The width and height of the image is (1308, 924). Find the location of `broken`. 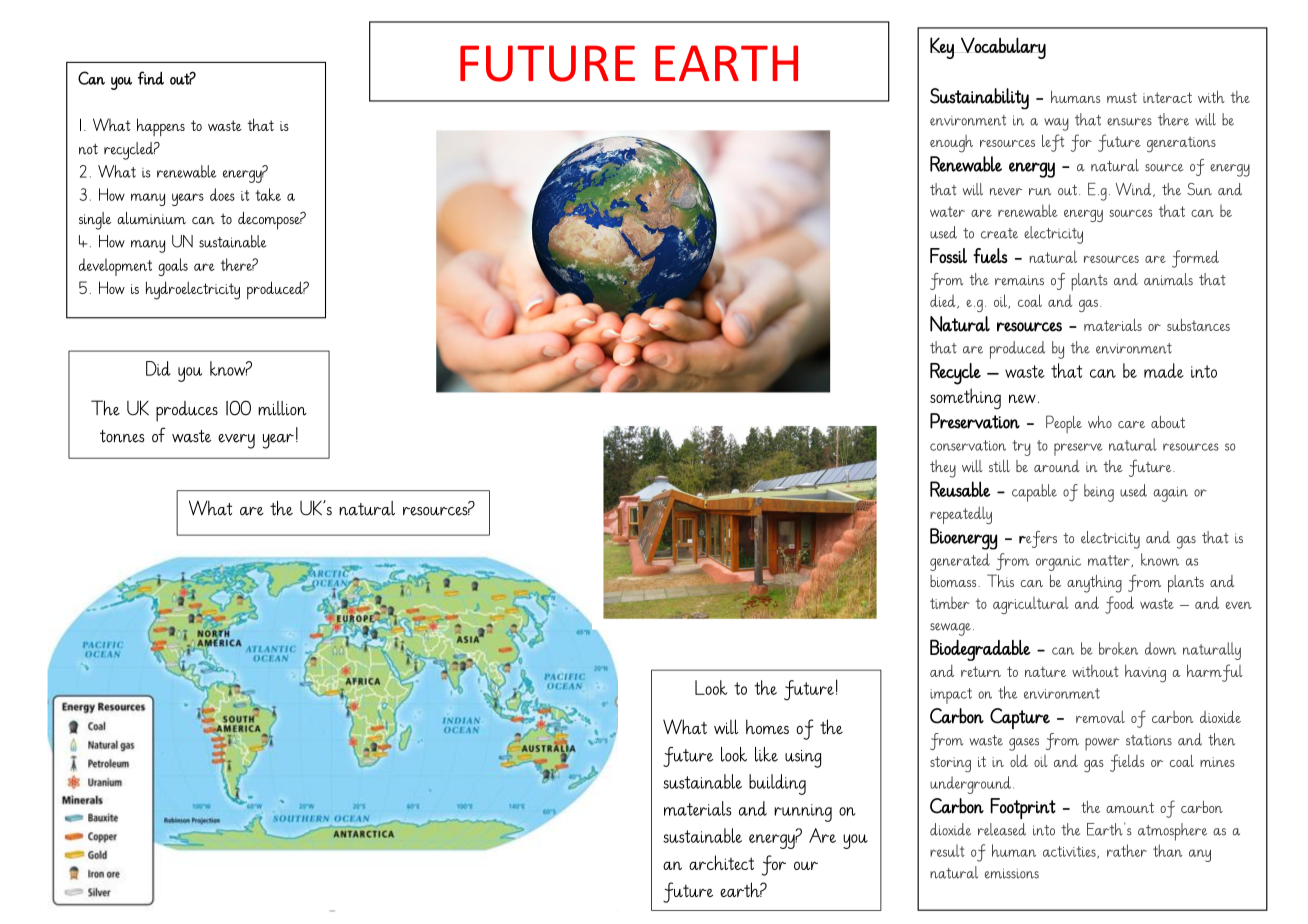

broken is located at coordinates (1118, 648).
